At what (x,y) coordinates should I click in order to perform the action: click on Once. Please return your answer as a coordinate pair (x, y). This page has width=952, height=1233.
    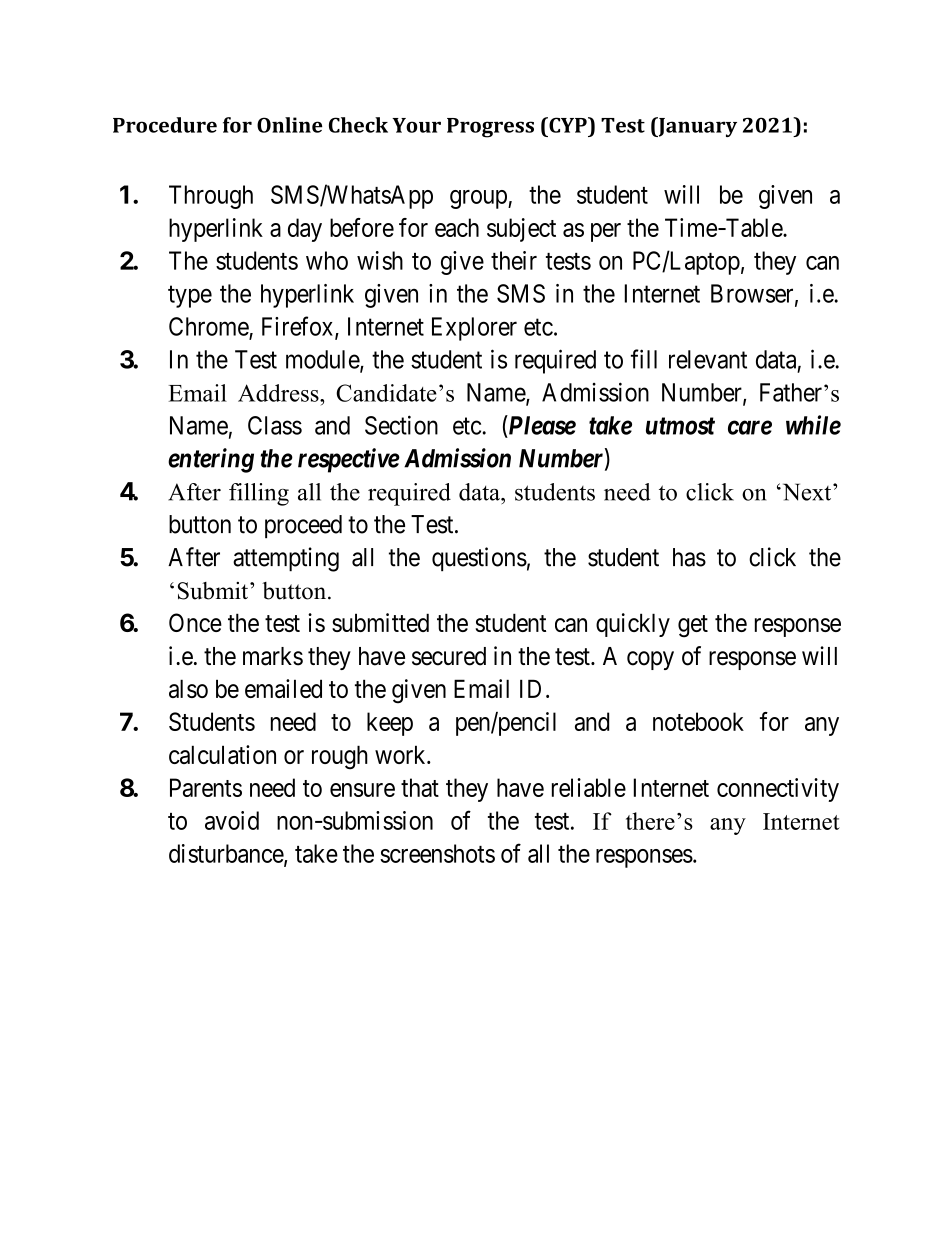
    Looking at the image, I should click on (195, 622).
